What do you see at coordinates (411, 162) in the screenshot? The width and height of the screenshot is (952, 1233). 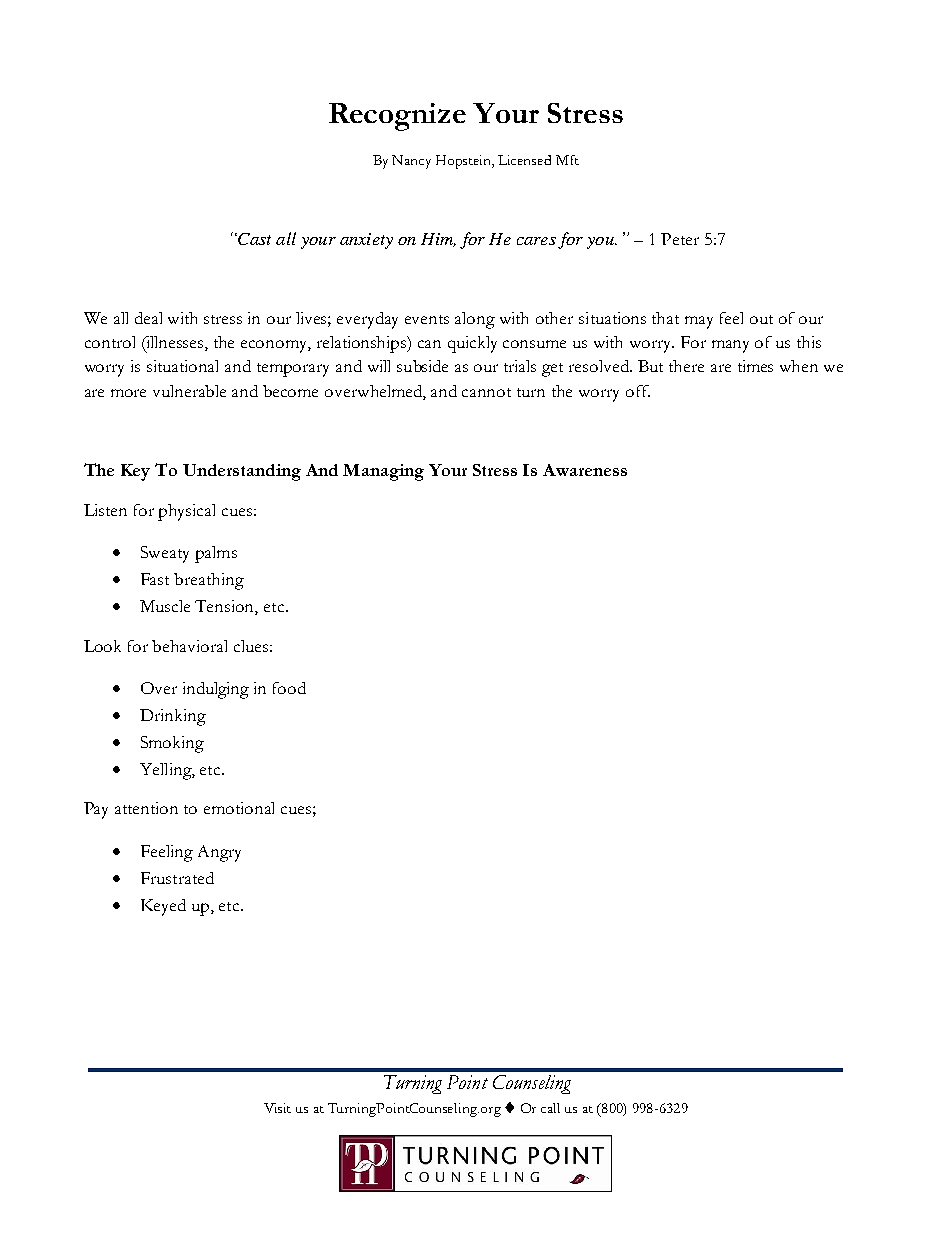 I see `Nancy` at bounding box center [411, 162].
